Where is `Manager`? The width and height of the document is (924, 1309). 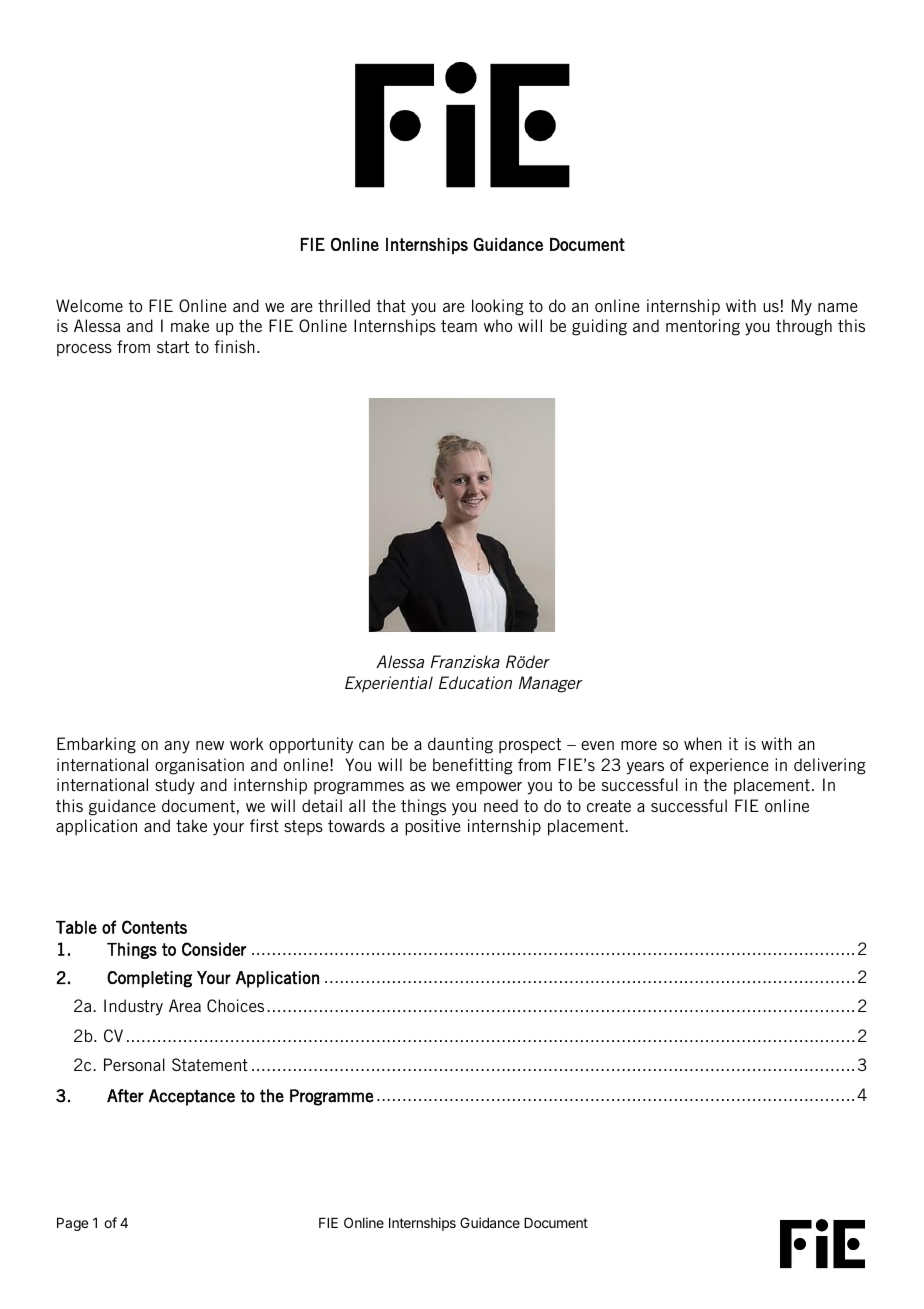
Manager is located at coordinates (551, 684).
